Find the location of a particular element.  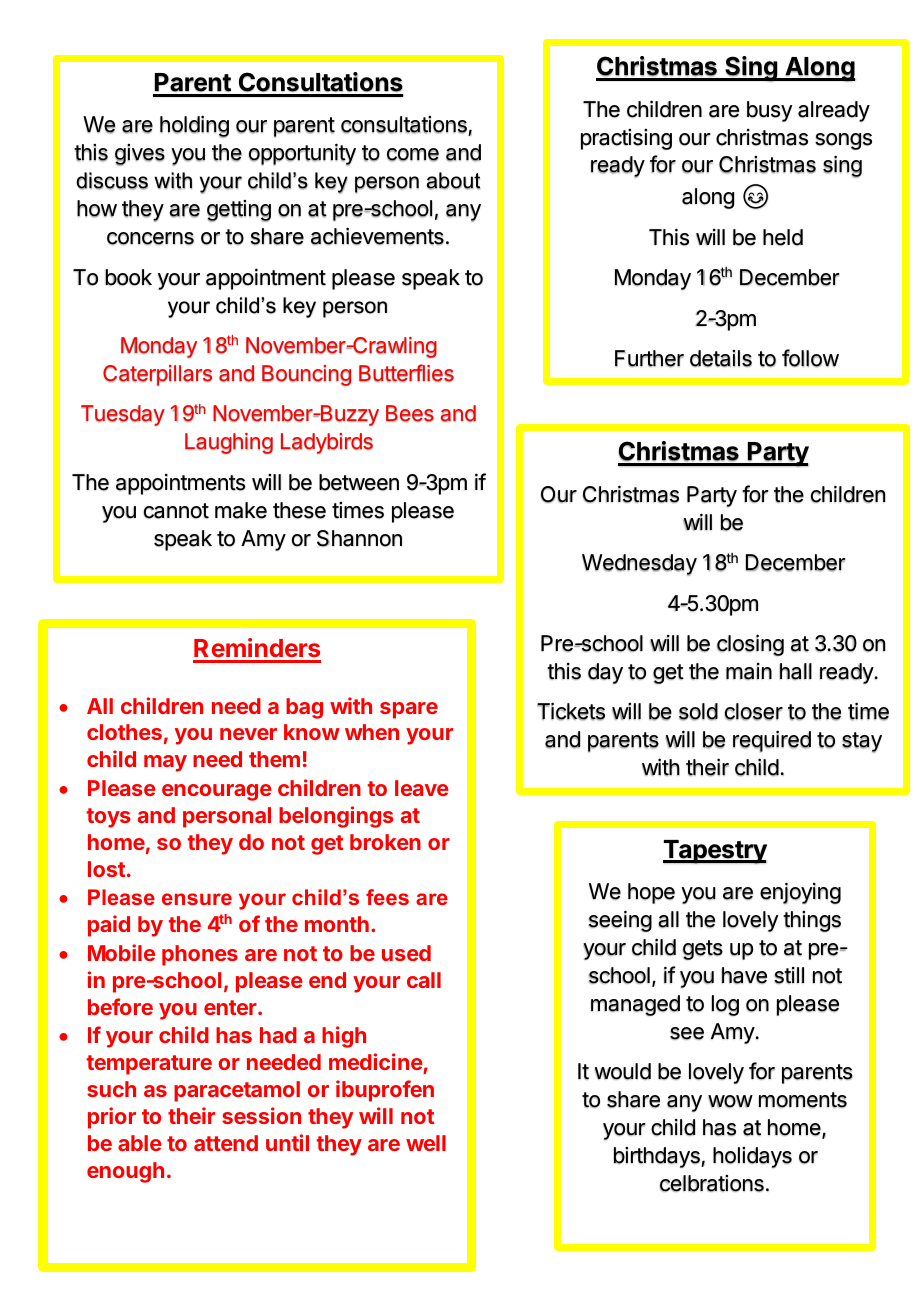

busy is located at coordinates (770, 111).
